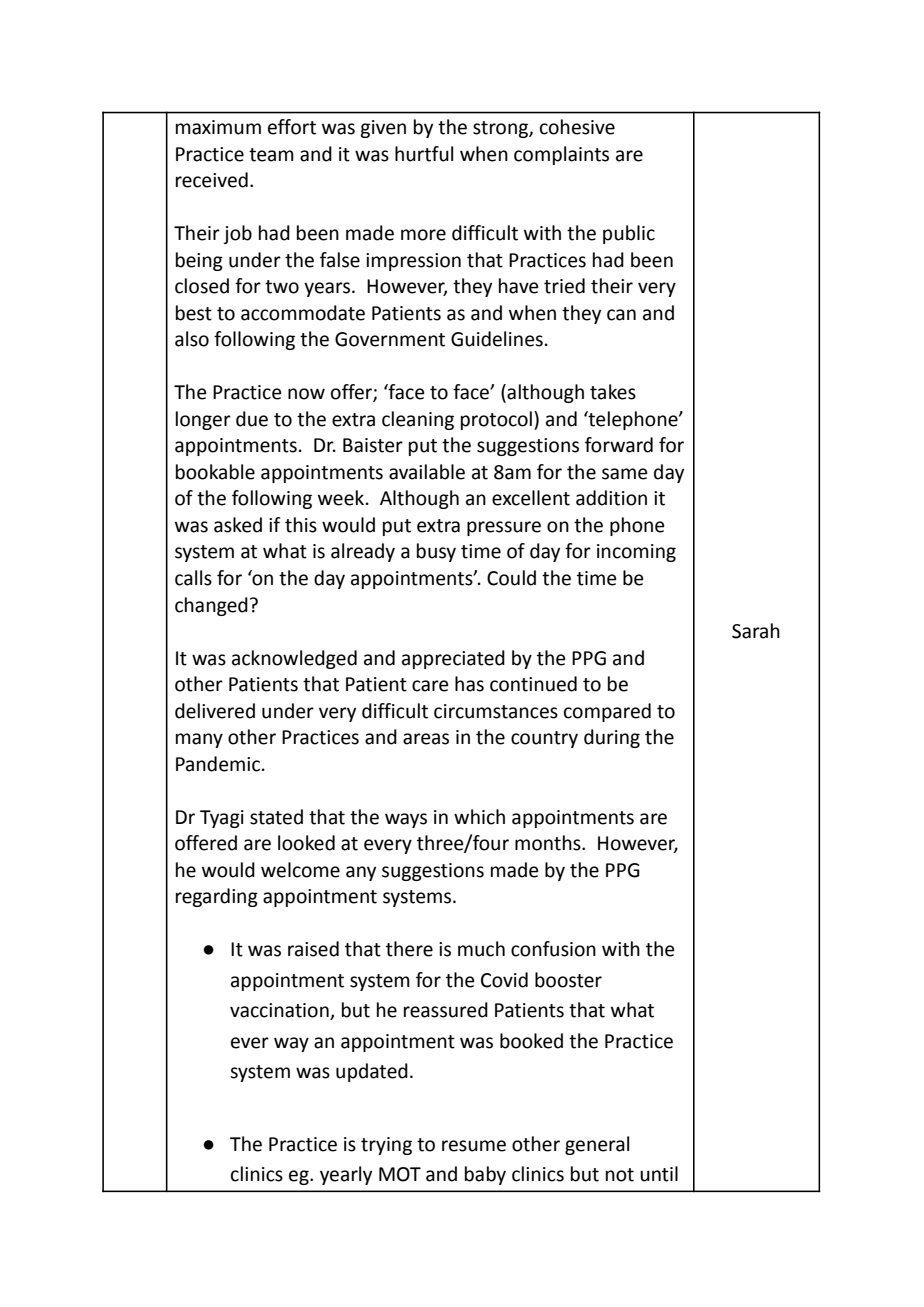  Describe the element at coordinates (271, 155) in the screenshot. I see `team` at that location.
